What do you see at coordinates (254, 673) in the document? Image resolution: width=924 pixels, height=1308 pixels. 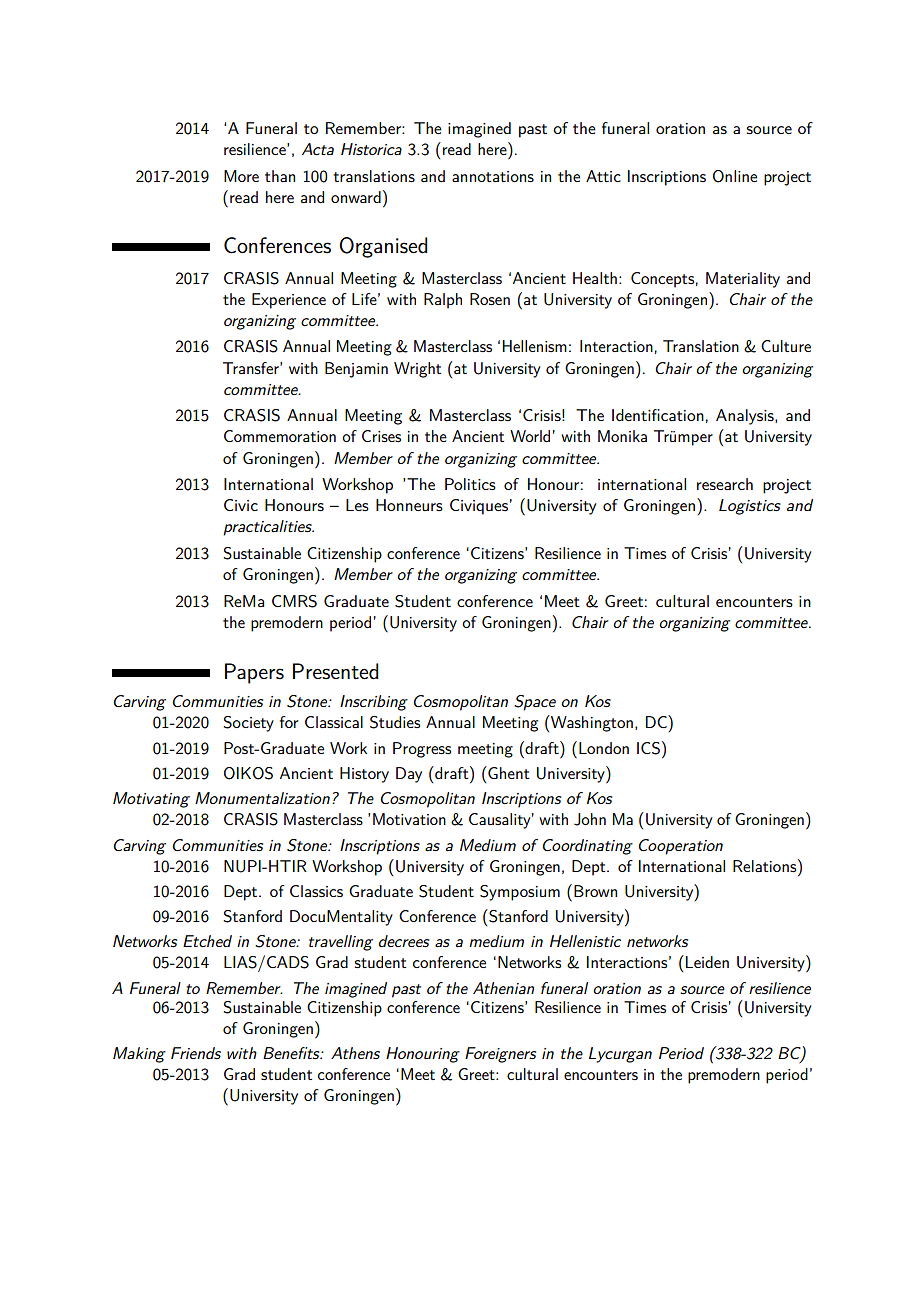 I see `Papers` at bounding box center [254, 673].
